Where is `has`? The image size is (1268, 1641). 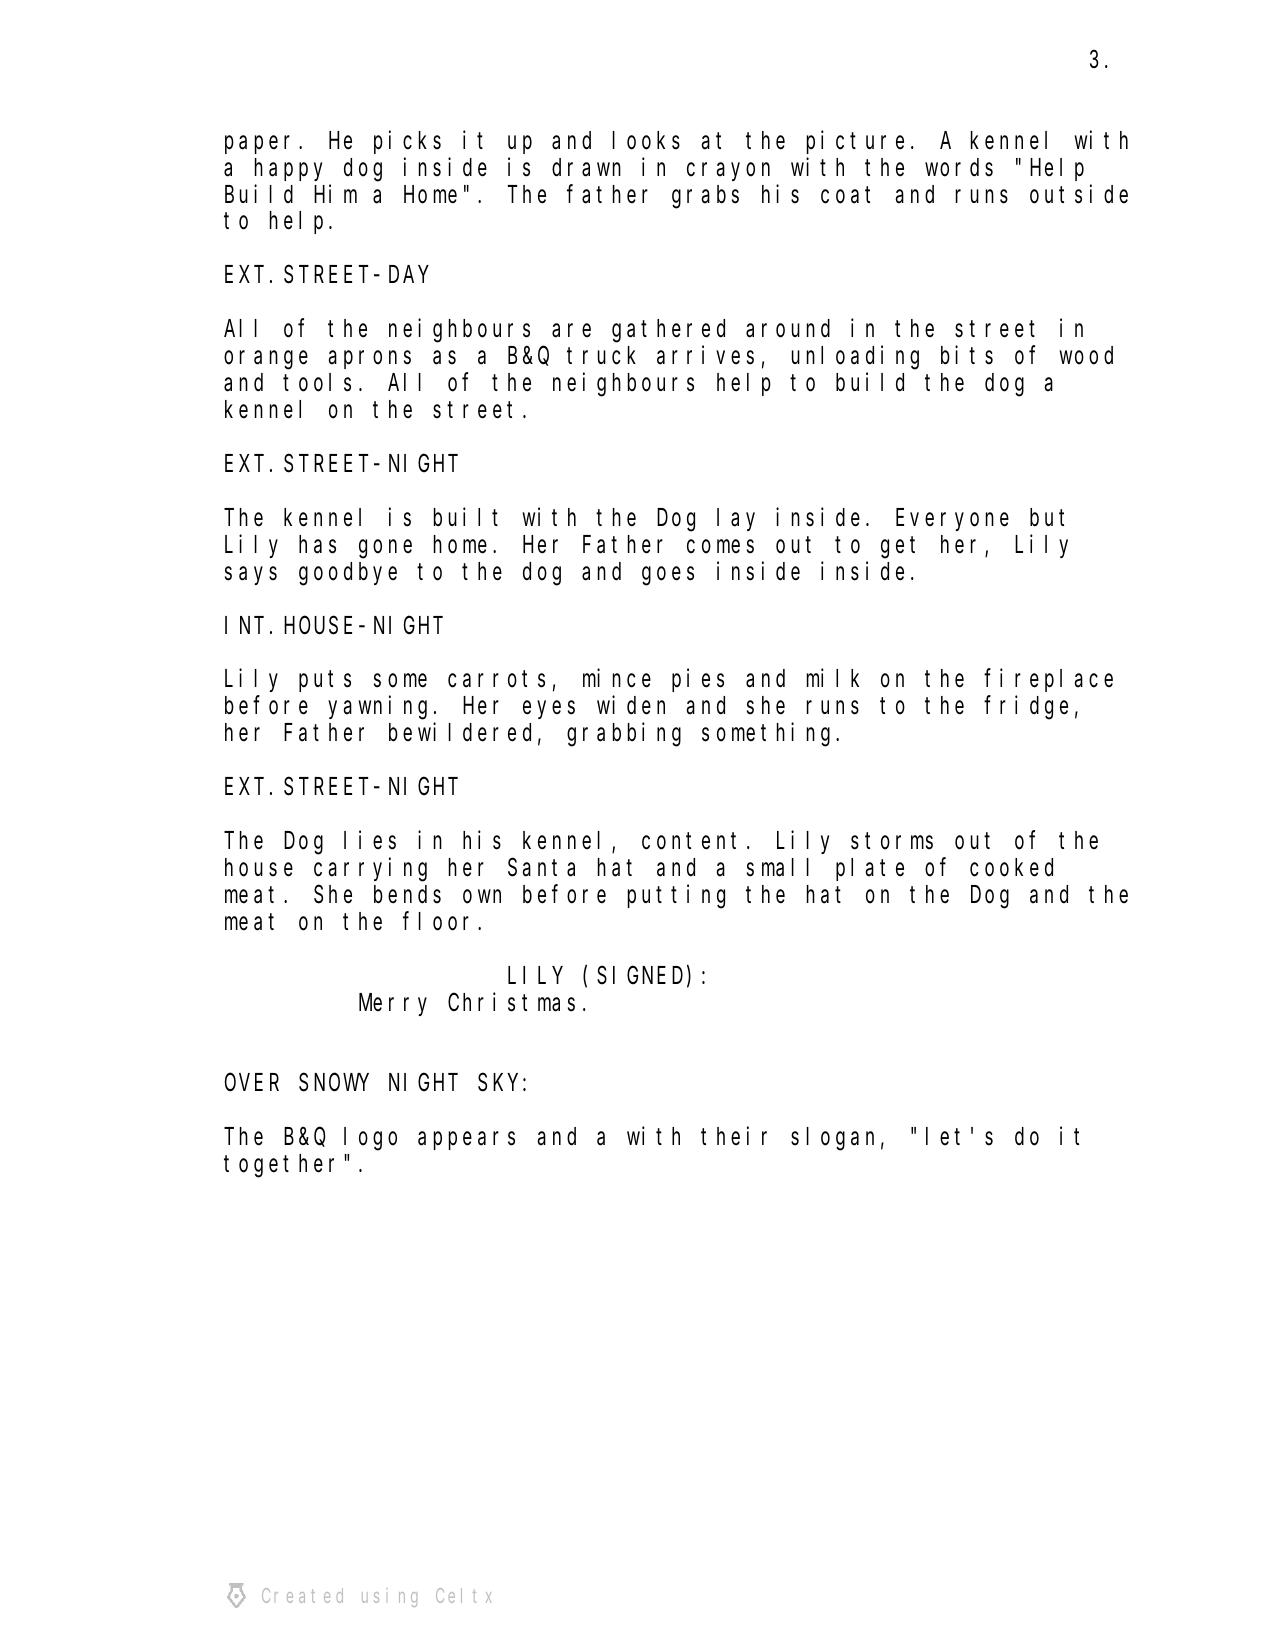 has is located at coordinates (317, 544).
